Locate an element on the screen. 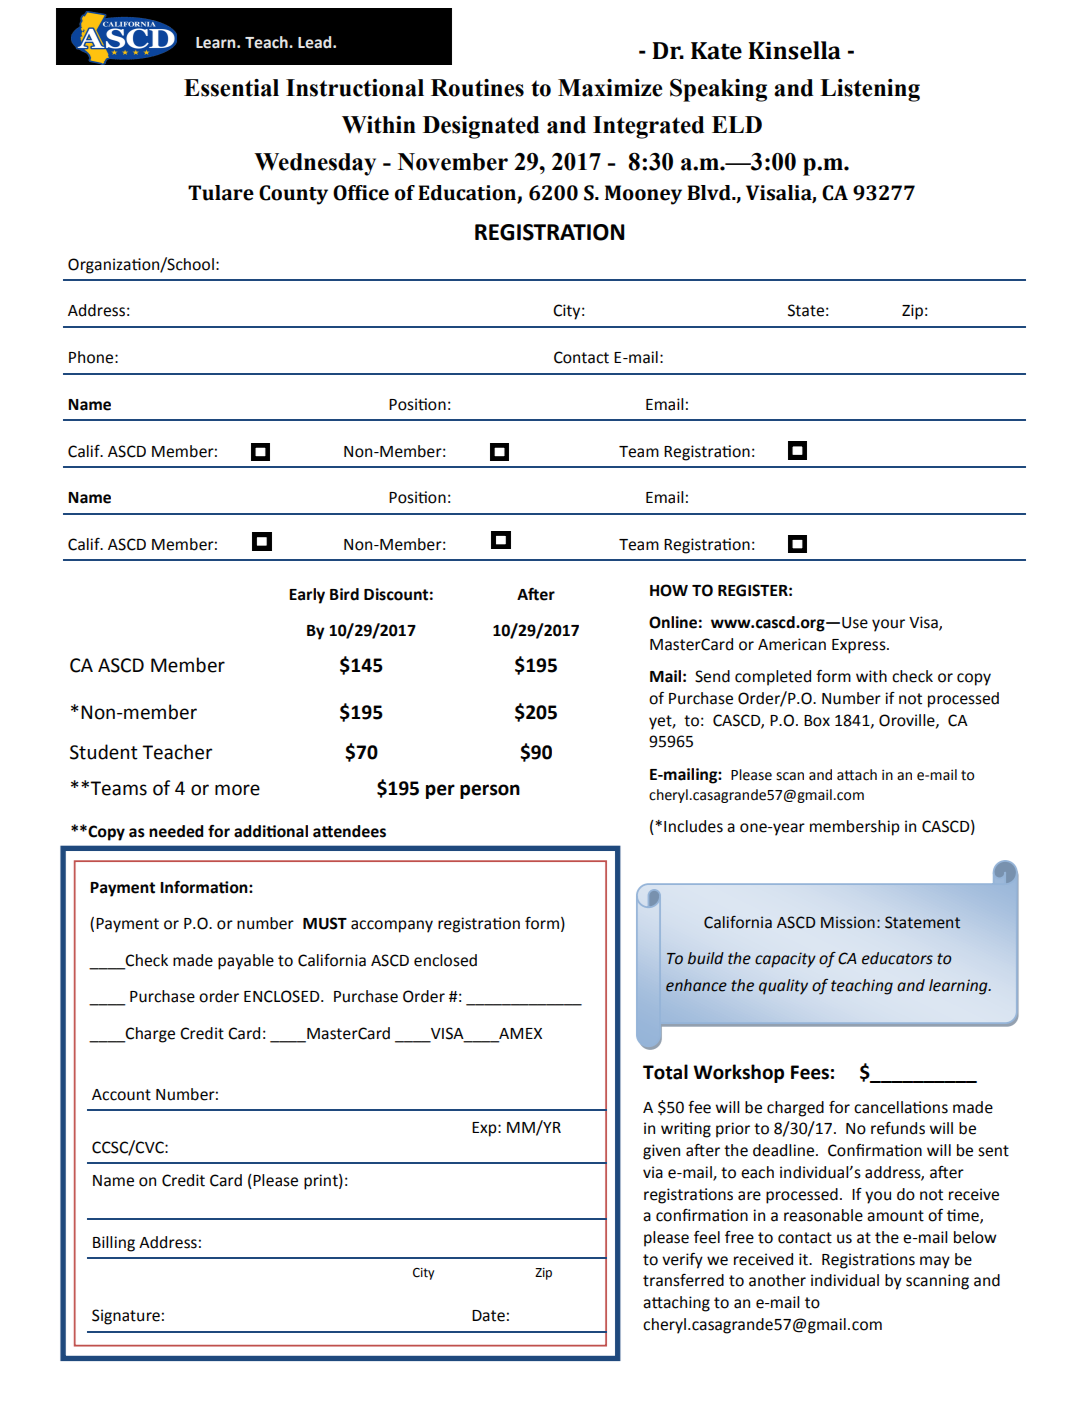  Signature is located at coordinates (126, 1317).
